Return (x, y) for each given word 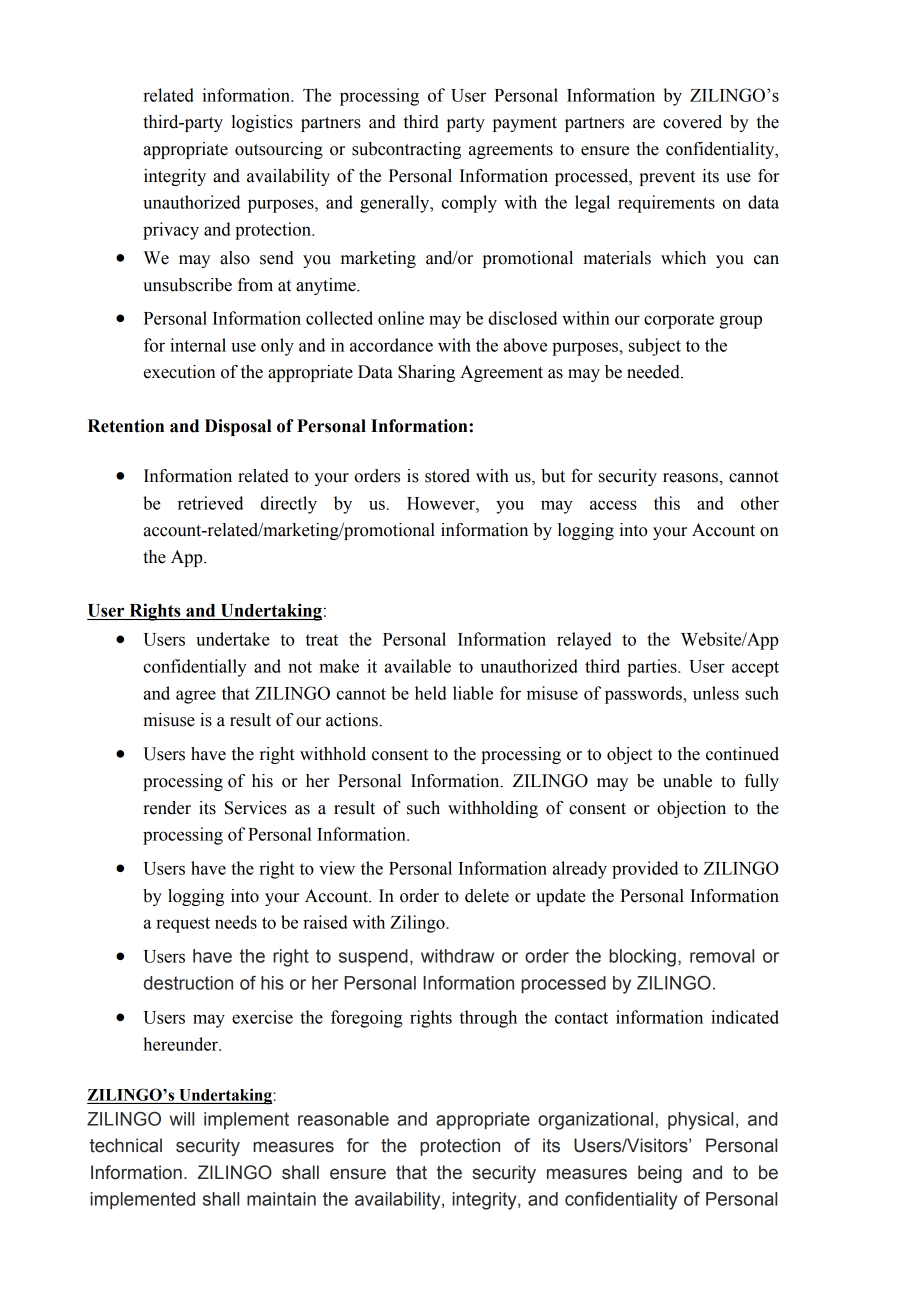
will (182, 1119)
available (418, 666)
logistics (262, 123)
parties (653, 668)
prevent (667, 178)
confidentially (195, 668)
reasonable (343, 1119)
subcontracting (406, 150)
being (660, 1174)
